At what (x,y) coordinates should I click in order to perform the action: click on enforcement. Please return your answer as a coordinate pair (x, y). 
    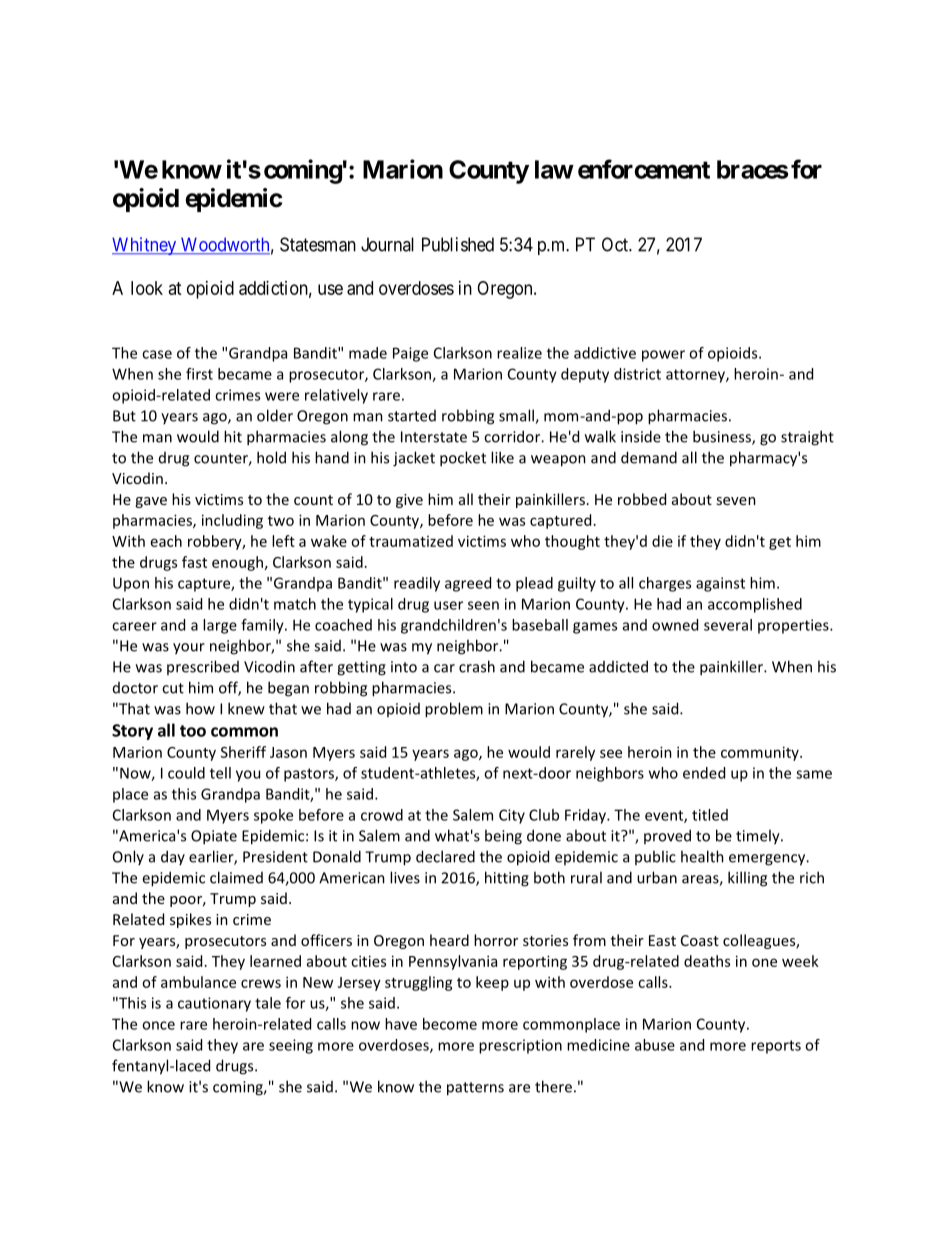
    Looking at the image, I should click on (644, 169).
